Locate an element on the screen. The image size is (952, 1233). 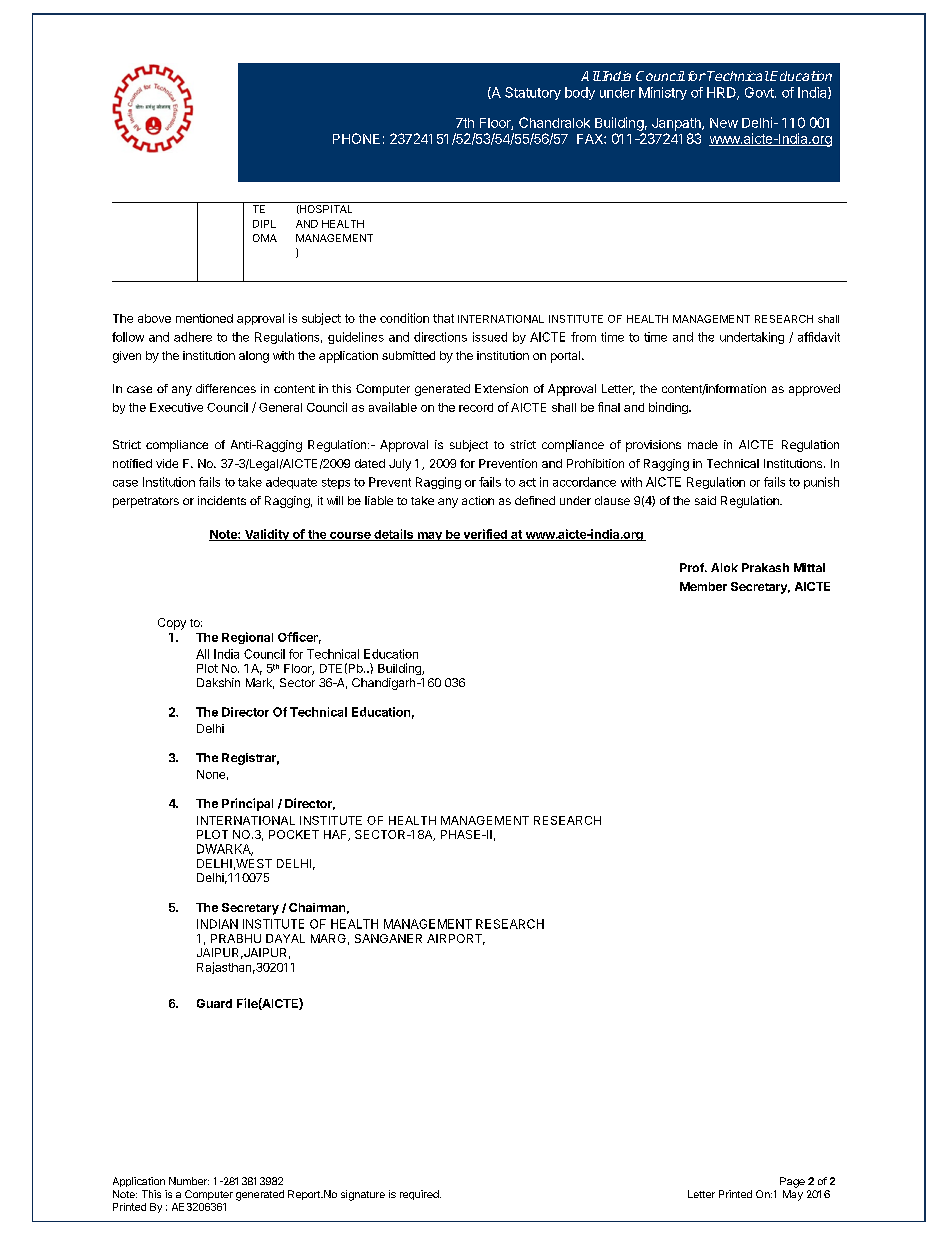
differences is located at coordinates (226, 388).
